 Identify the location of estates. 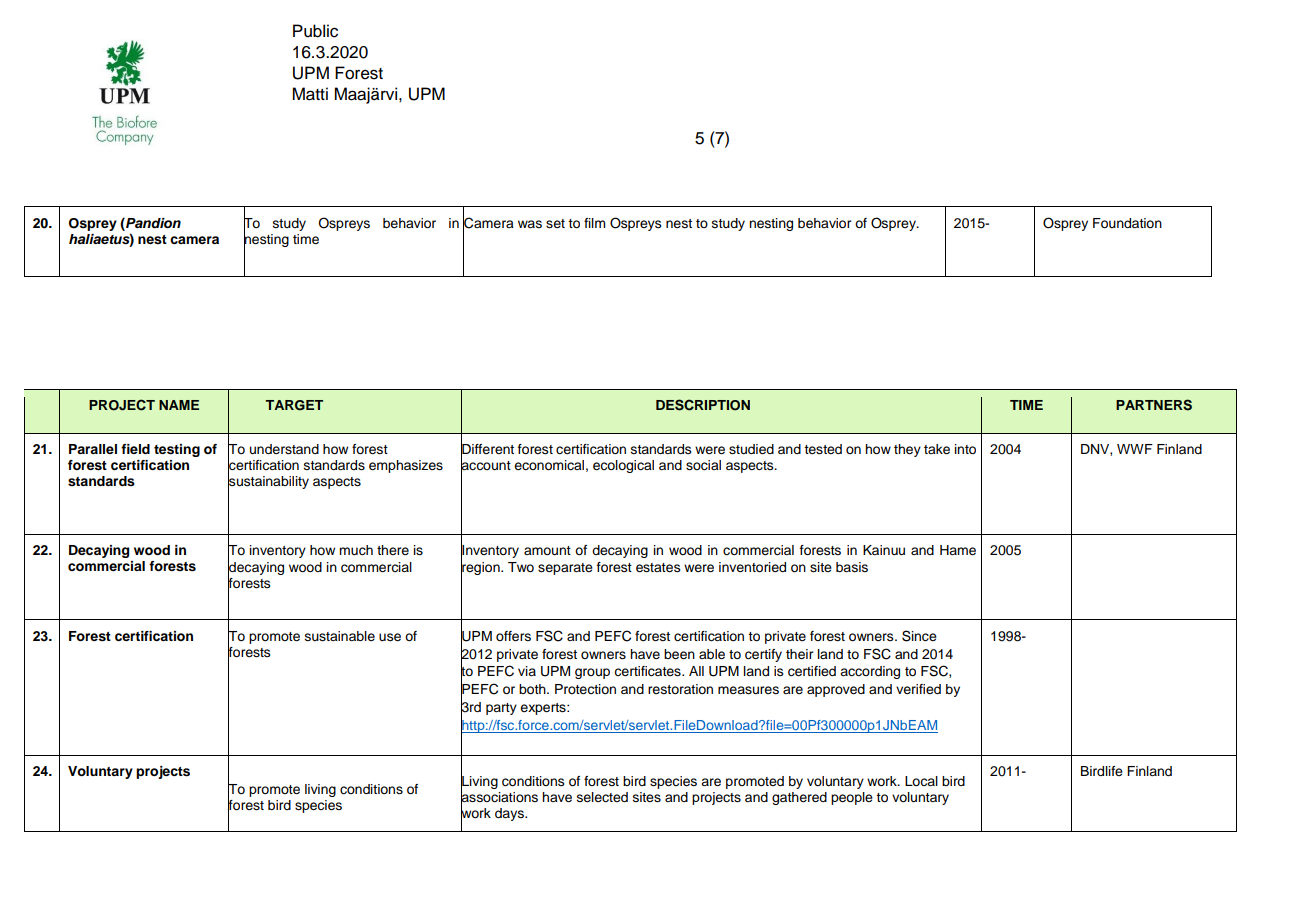
(658, 568).
